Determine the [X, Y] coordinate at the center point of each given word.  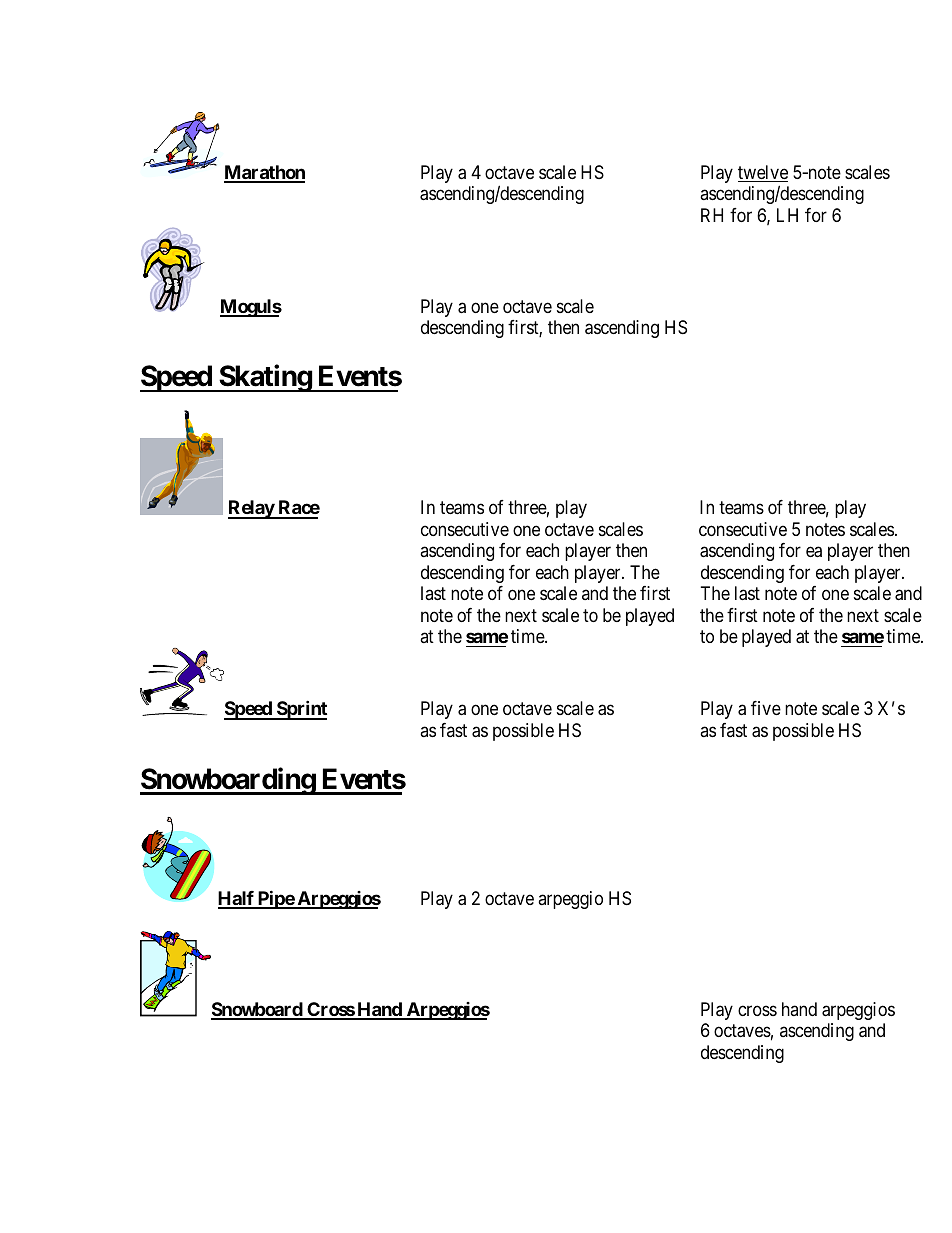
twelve [763, 173]
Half [237, 899]
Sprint [301, 710]
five [766, 708]
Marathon [264, 173]
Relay [252, 509]
